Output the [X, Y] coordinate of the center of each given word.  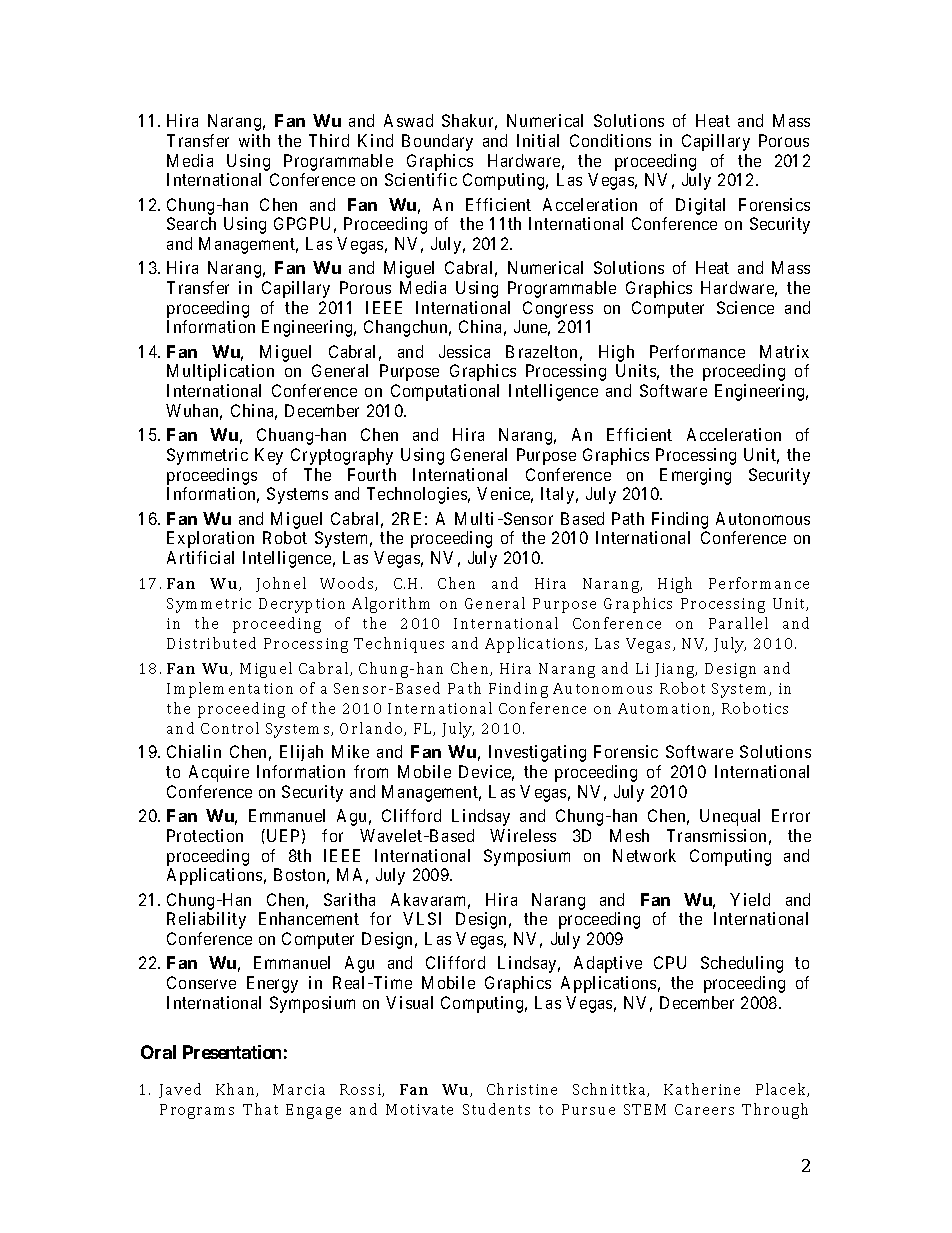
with [254, 140]
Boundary [437, 142]
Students [496, 1109]
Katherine [702, 1089]
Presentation [232, 1052]
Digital [700, 206]
